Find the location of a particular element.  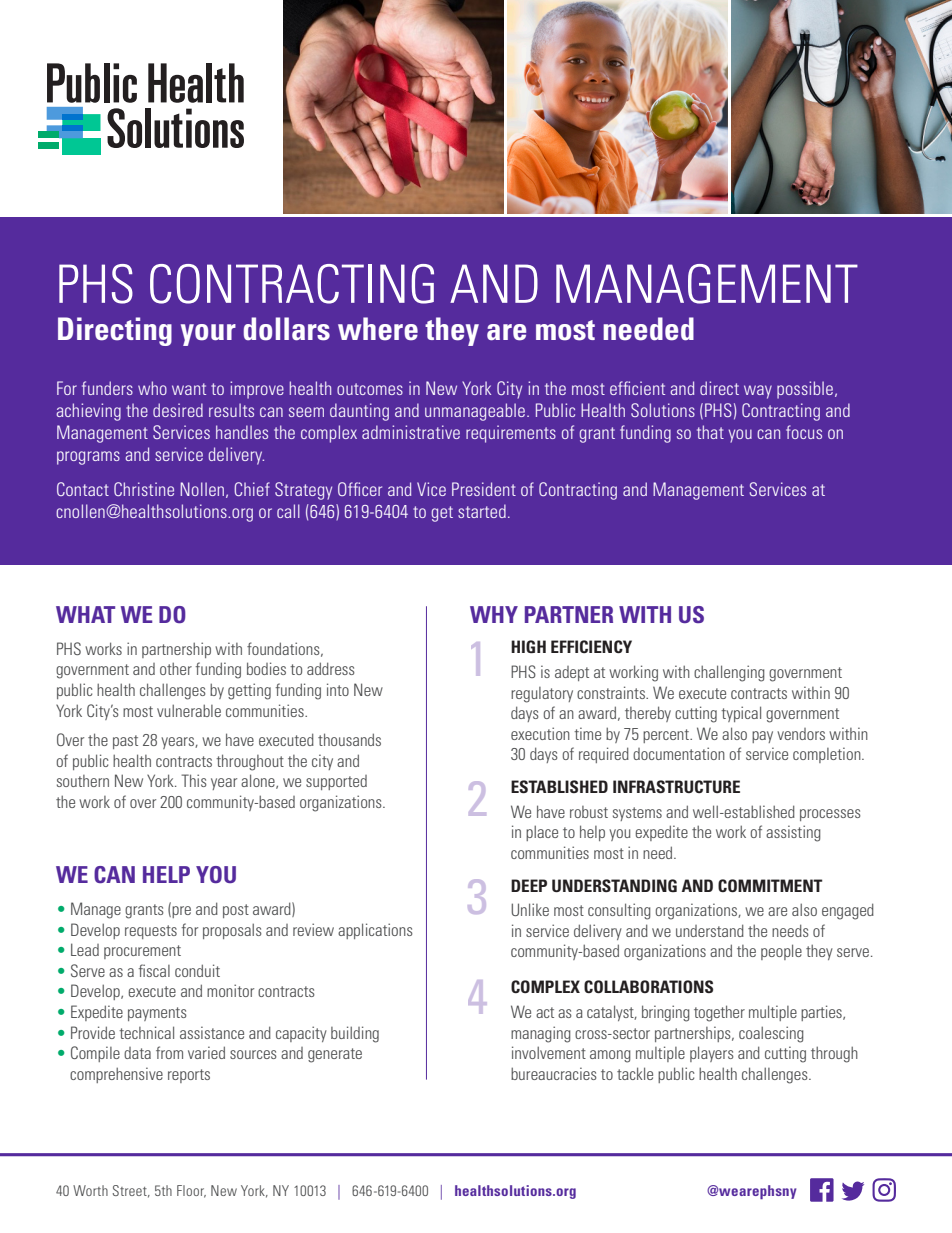

This is located at coordinates (194, 780).
